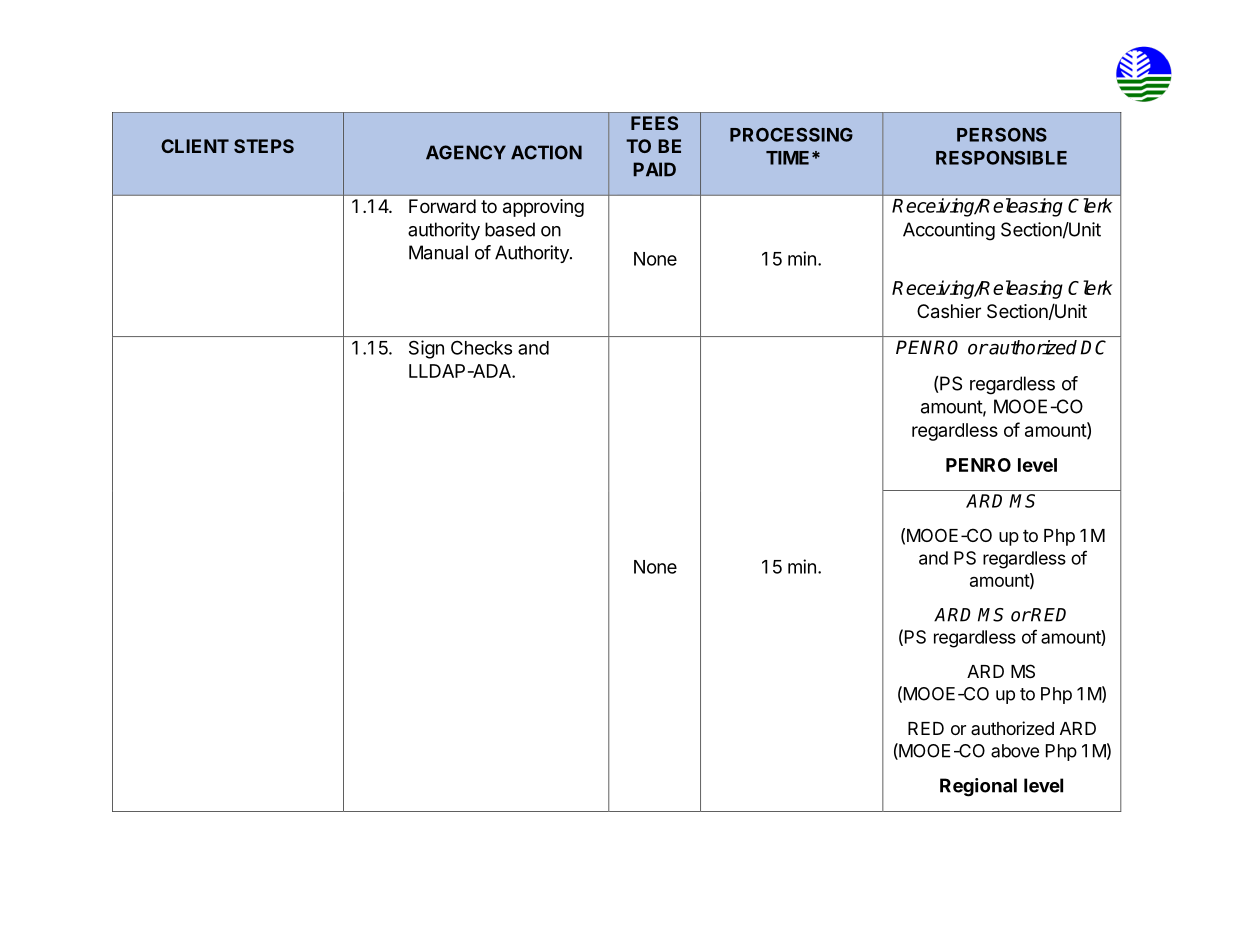 The image size is (1233, 952). I want to click on PERSONS, so click(1002, 135).
